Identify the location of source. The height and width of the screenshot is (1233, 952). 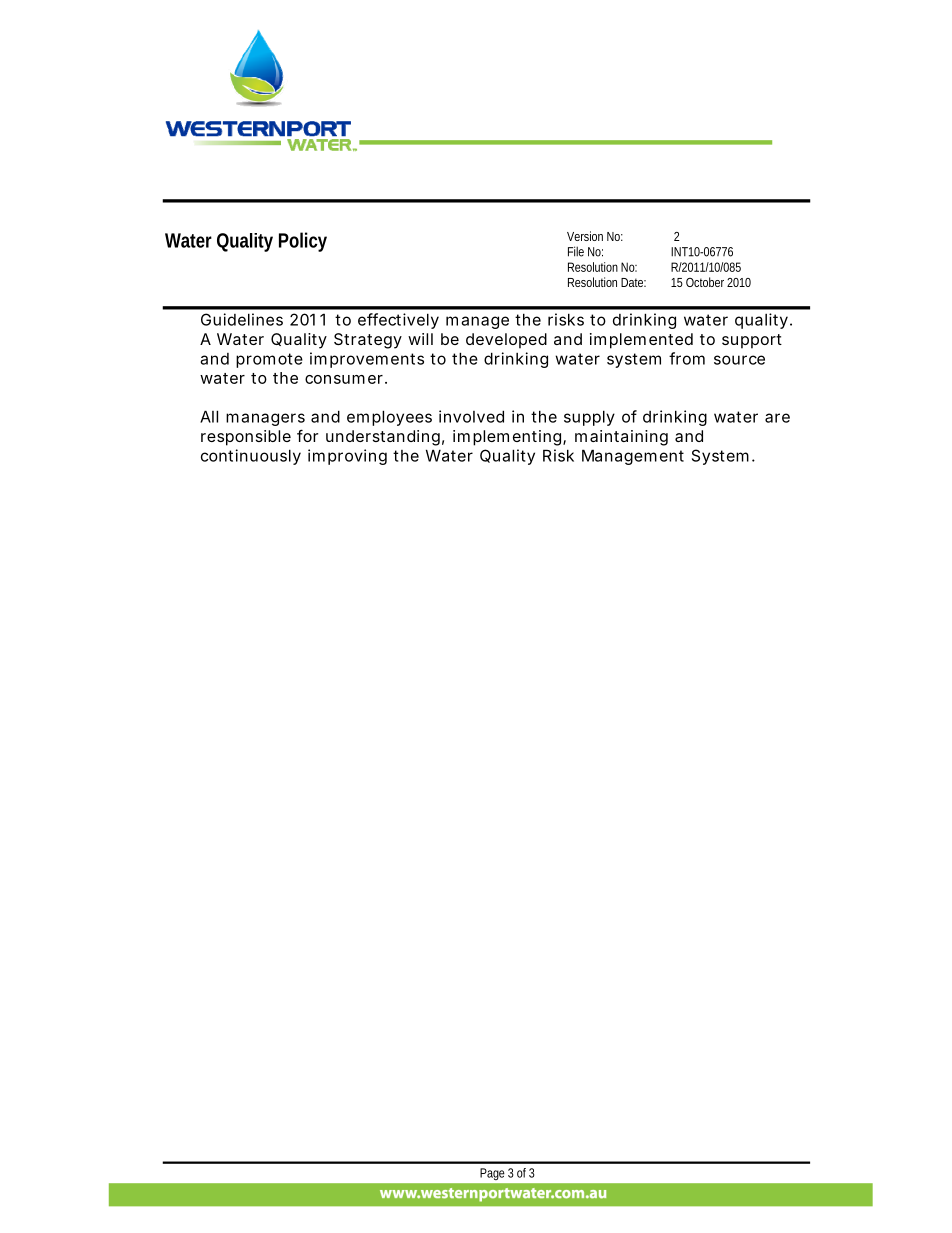
(739, 360).
